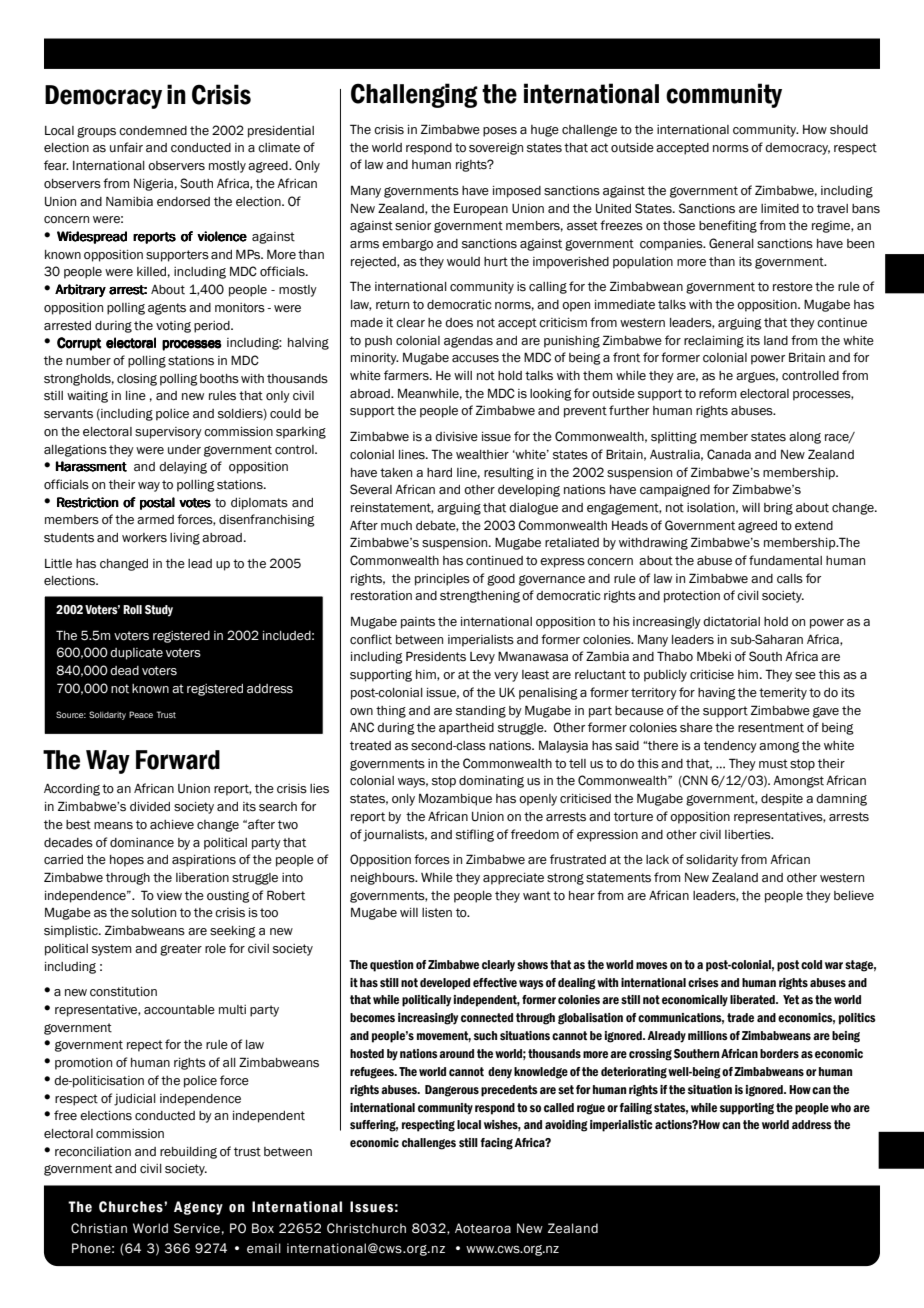 This image has height=1308, width=924. What do you see at coordinates (849, 130) in the image?
I see `should` at bounding box center [849, 130].
